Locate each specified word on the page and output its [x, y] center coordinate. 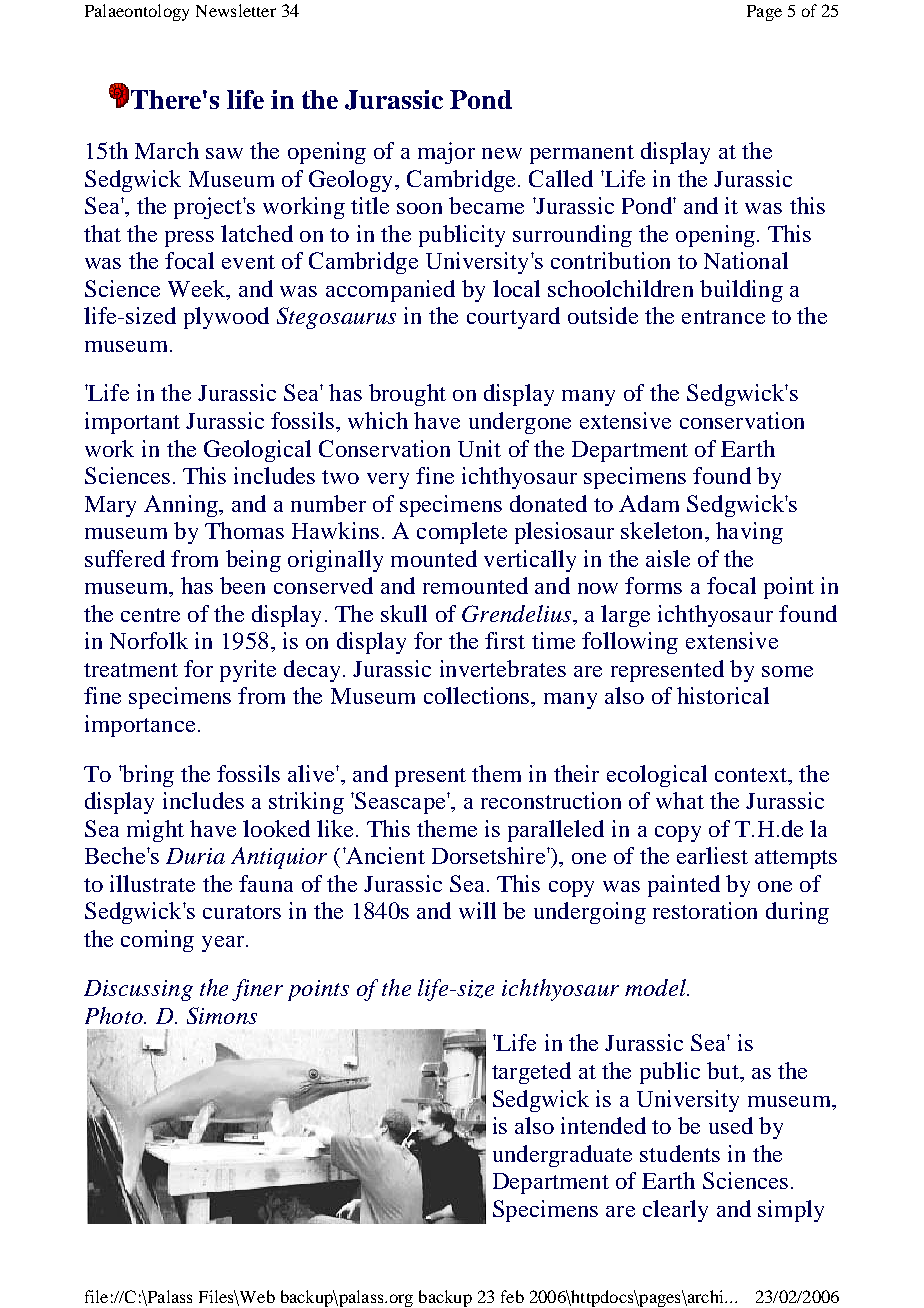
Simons [222, 1015]
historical [723, 695]
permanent [582, 154]
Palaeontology [137, 12]
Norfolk [149, 640]
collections [478, 695]
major [446, 153]
